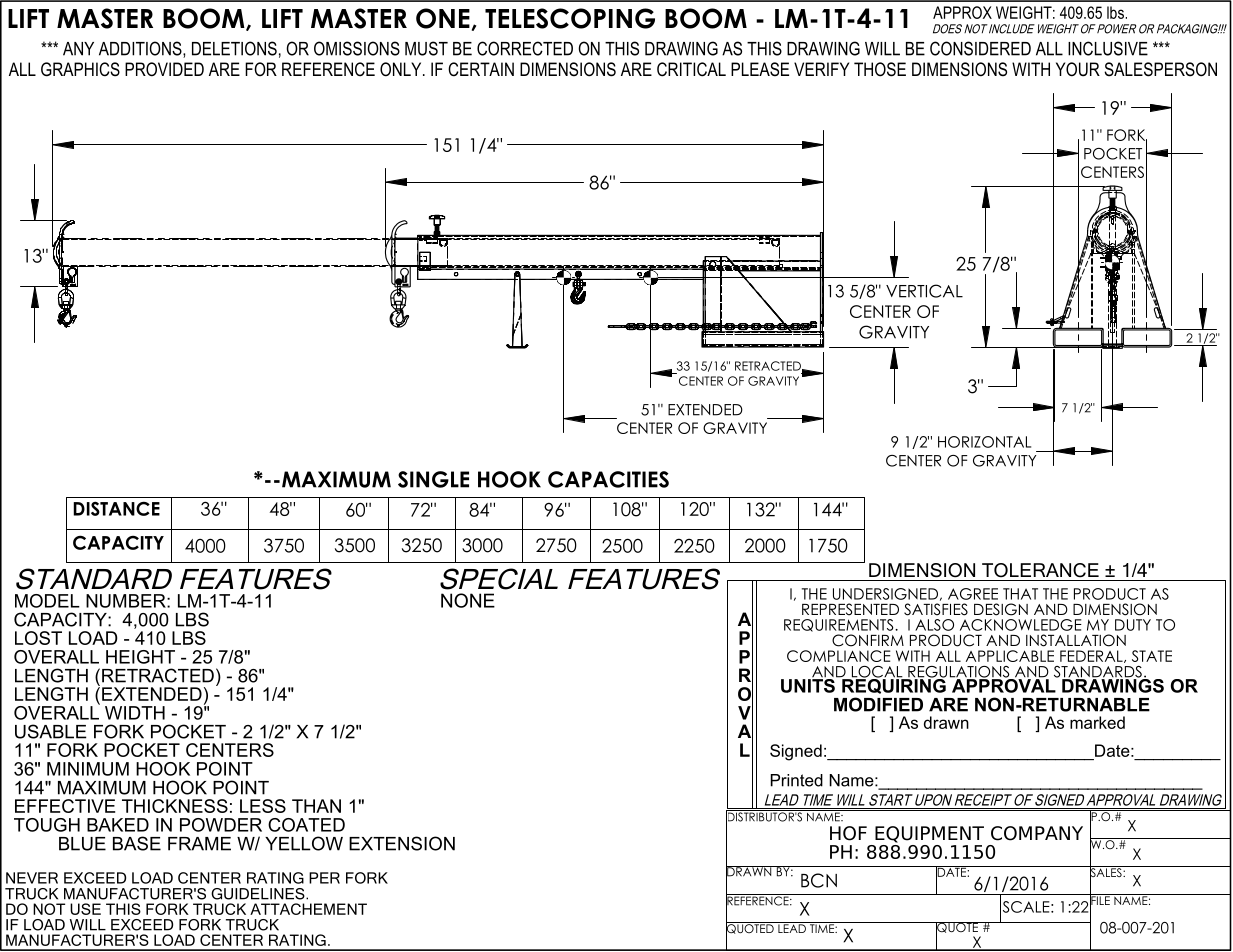 Image resolution: width=1233 pixels, height=952 pixels. I want to click on TELESCOPING, so click(570, 18).
